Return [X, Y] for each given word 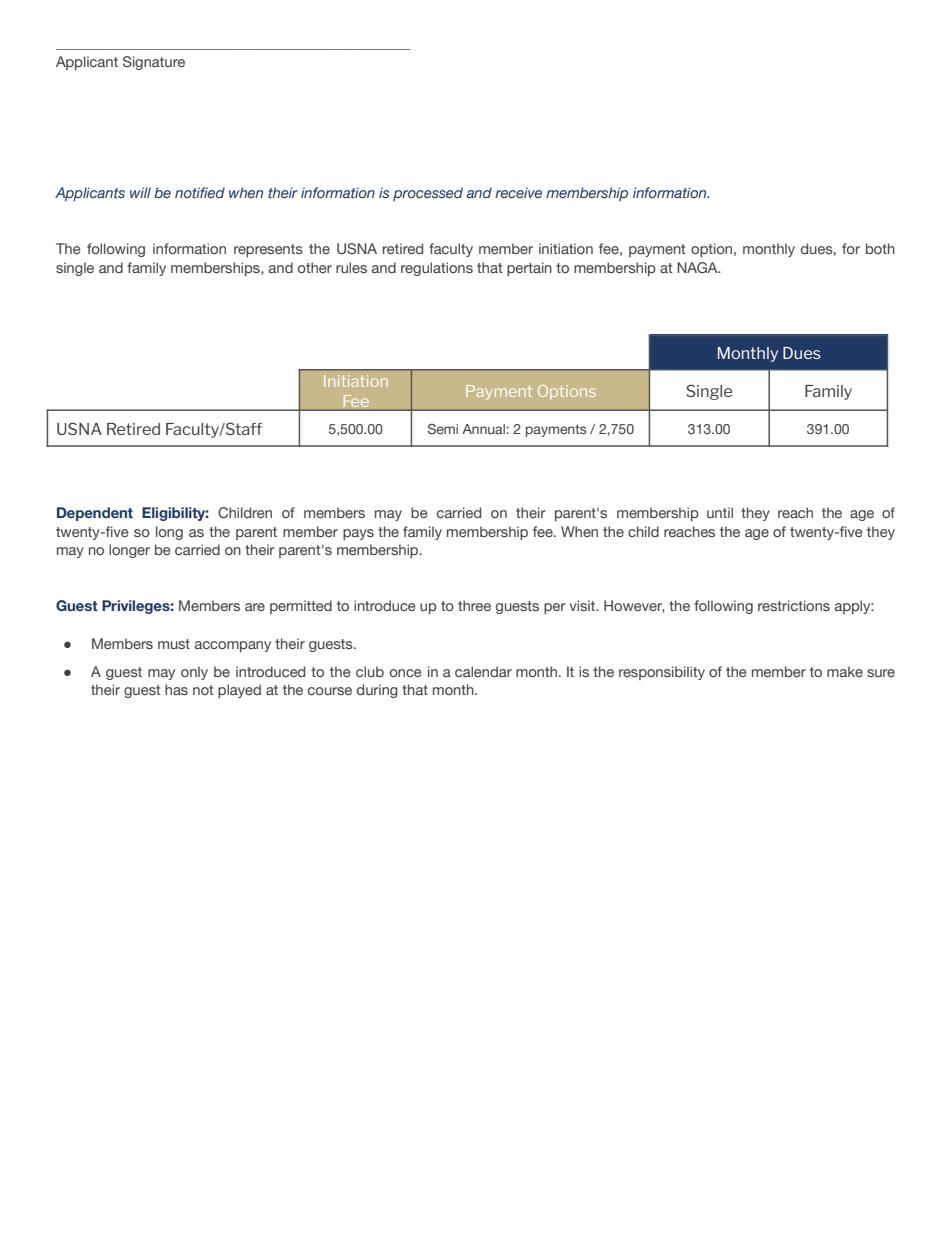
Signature [154, 63]
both [880, 248]
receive [518, 192]
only [194, 673]
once [406, 673]
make [845, 671]
